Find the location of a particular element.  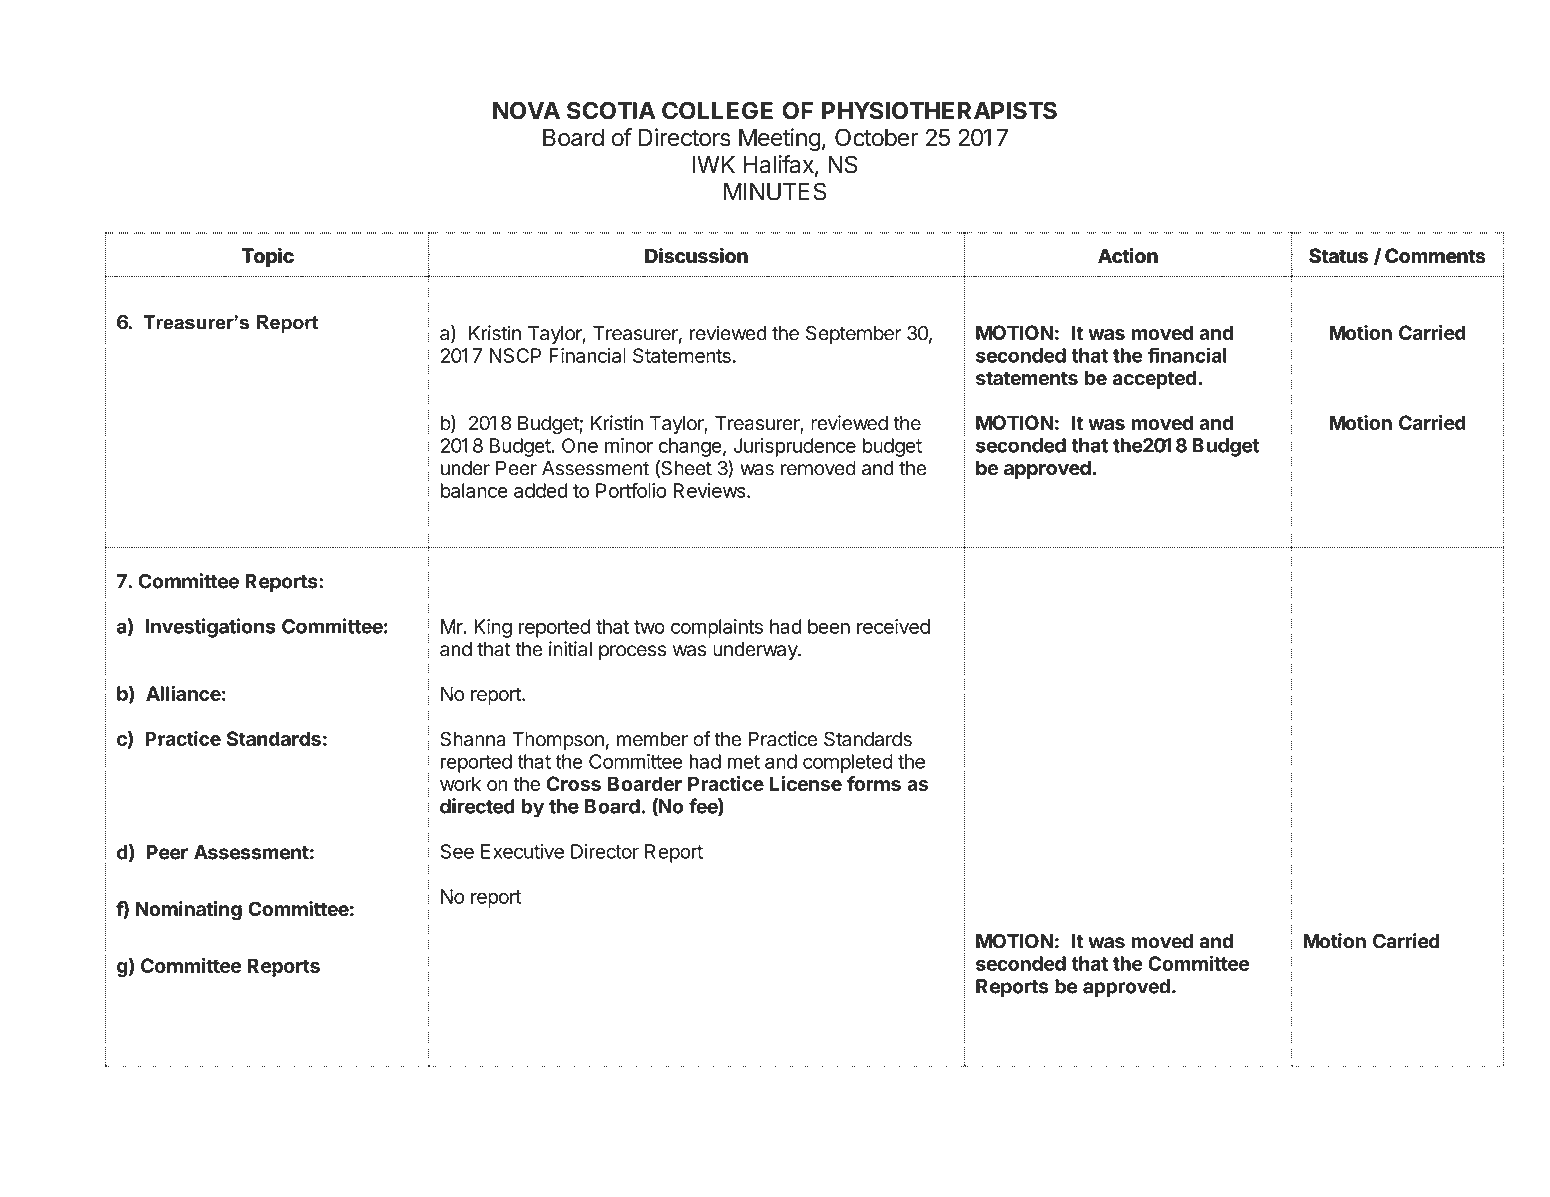

accepted is located at coordinates (1154, 379).
